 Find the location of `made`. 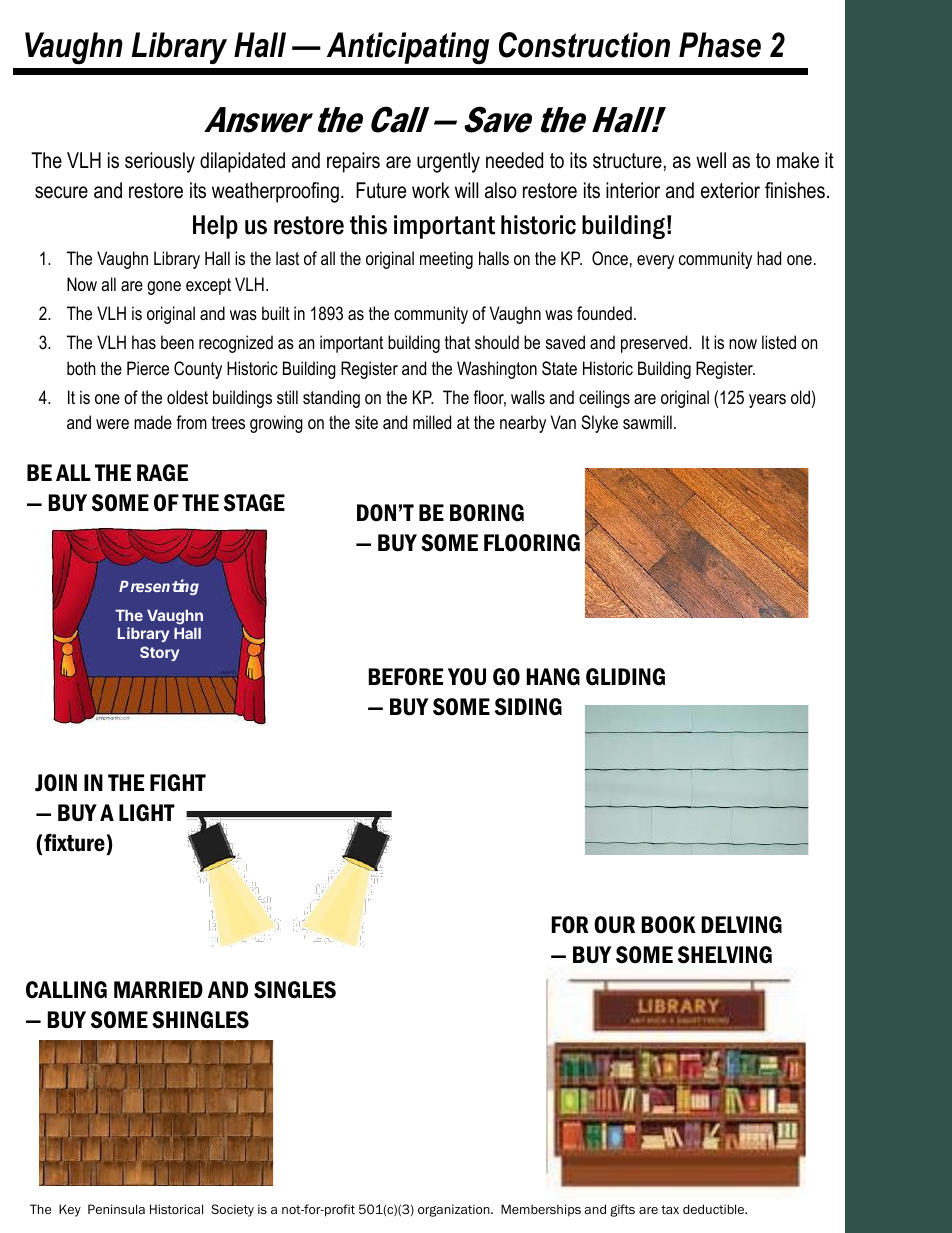

made is located at coordinates (153, 422).
